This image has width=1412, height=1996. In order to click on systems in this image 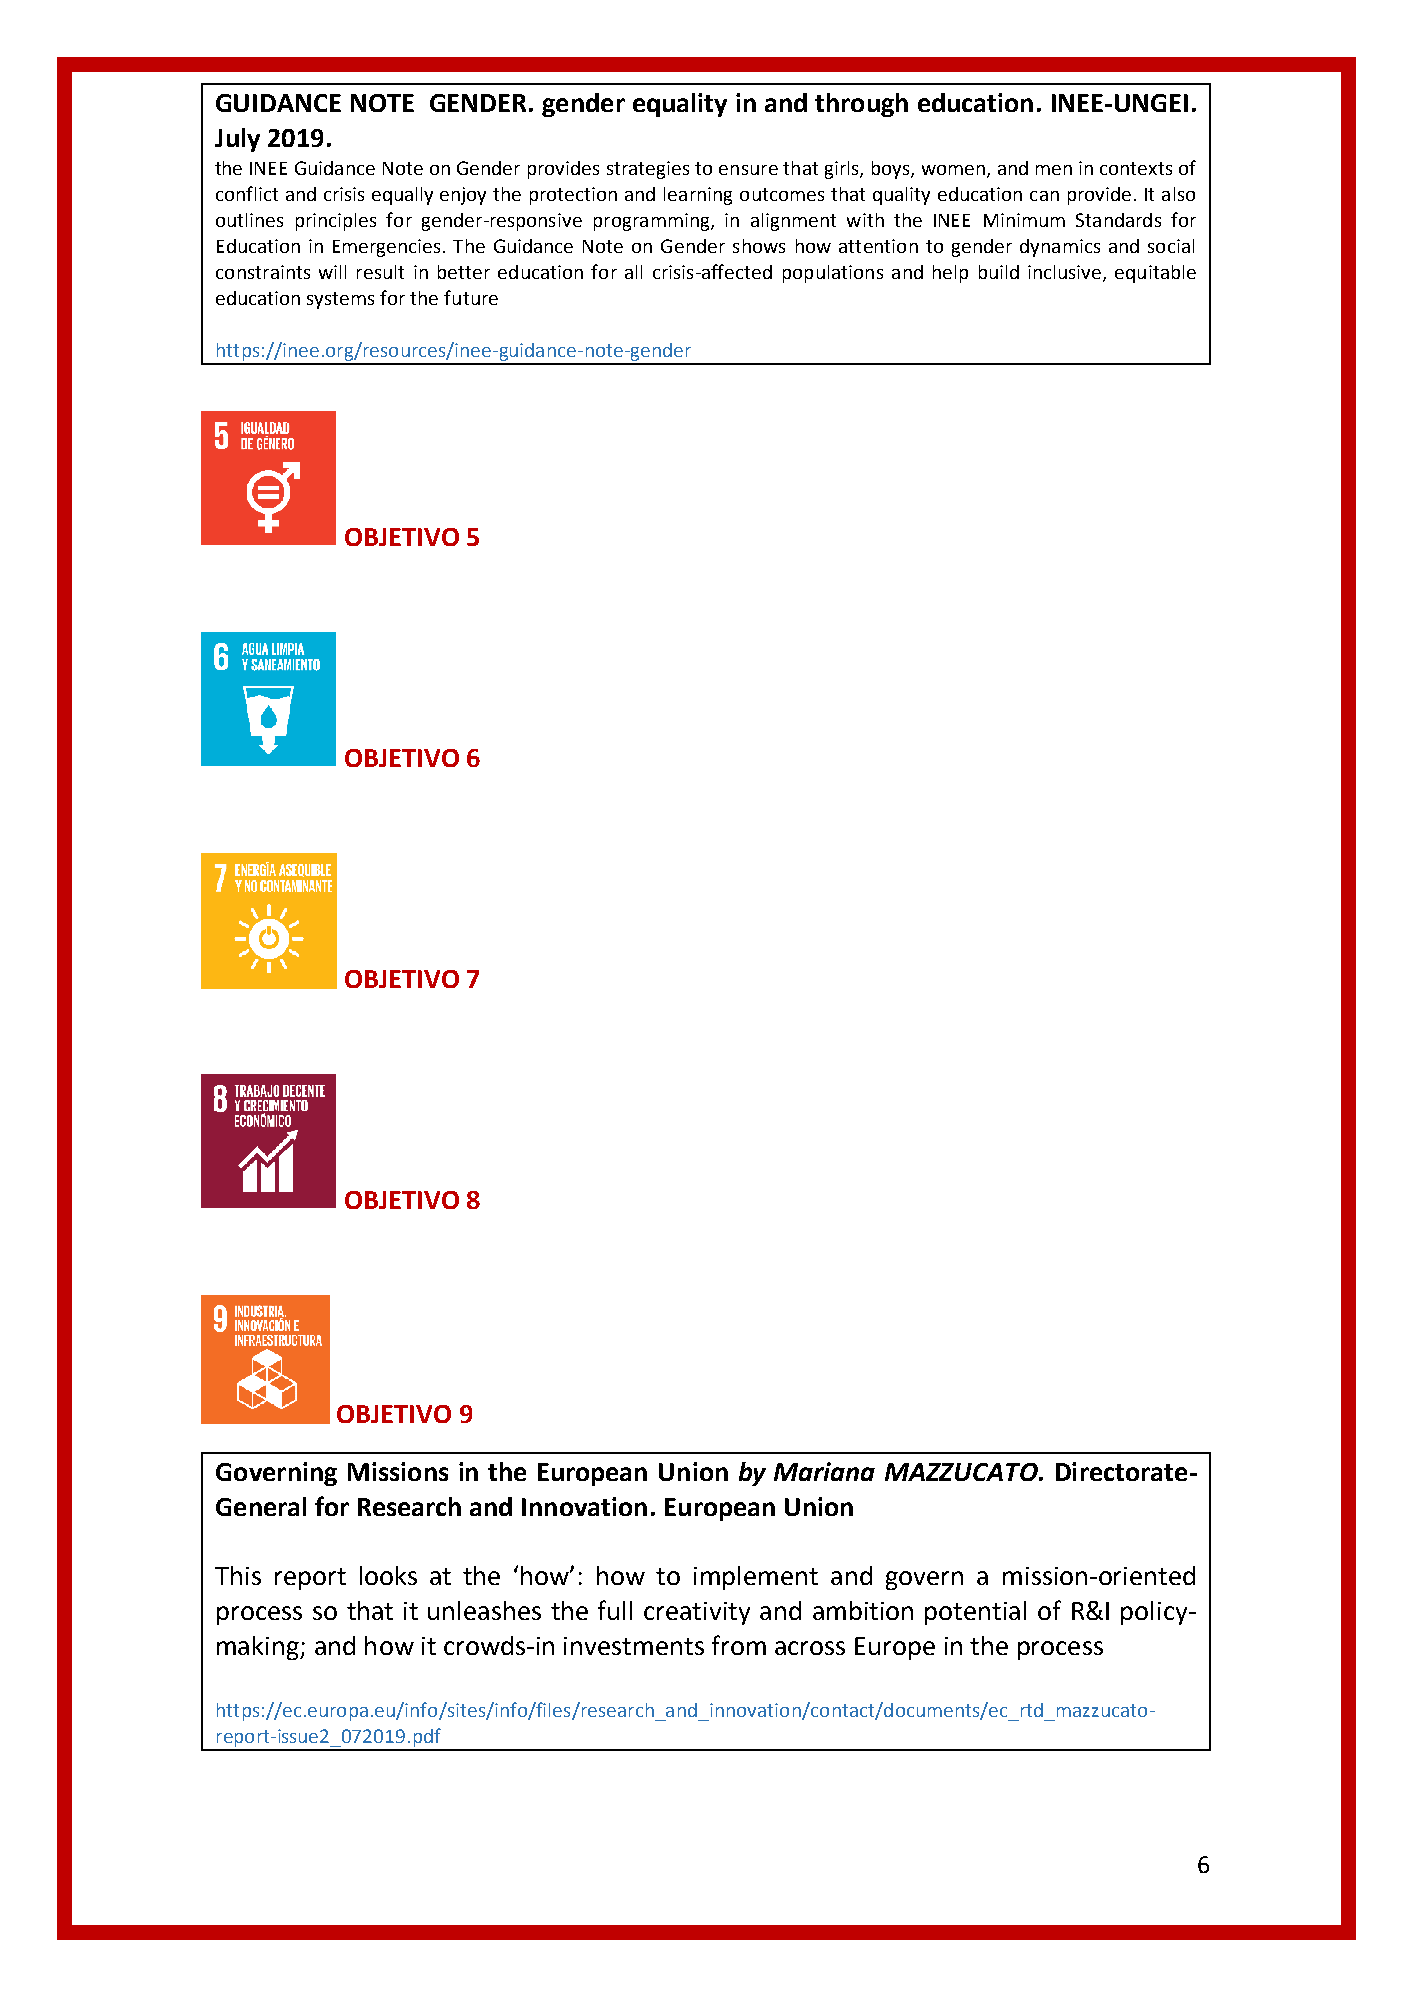, I will do `click(340, 300)`.
